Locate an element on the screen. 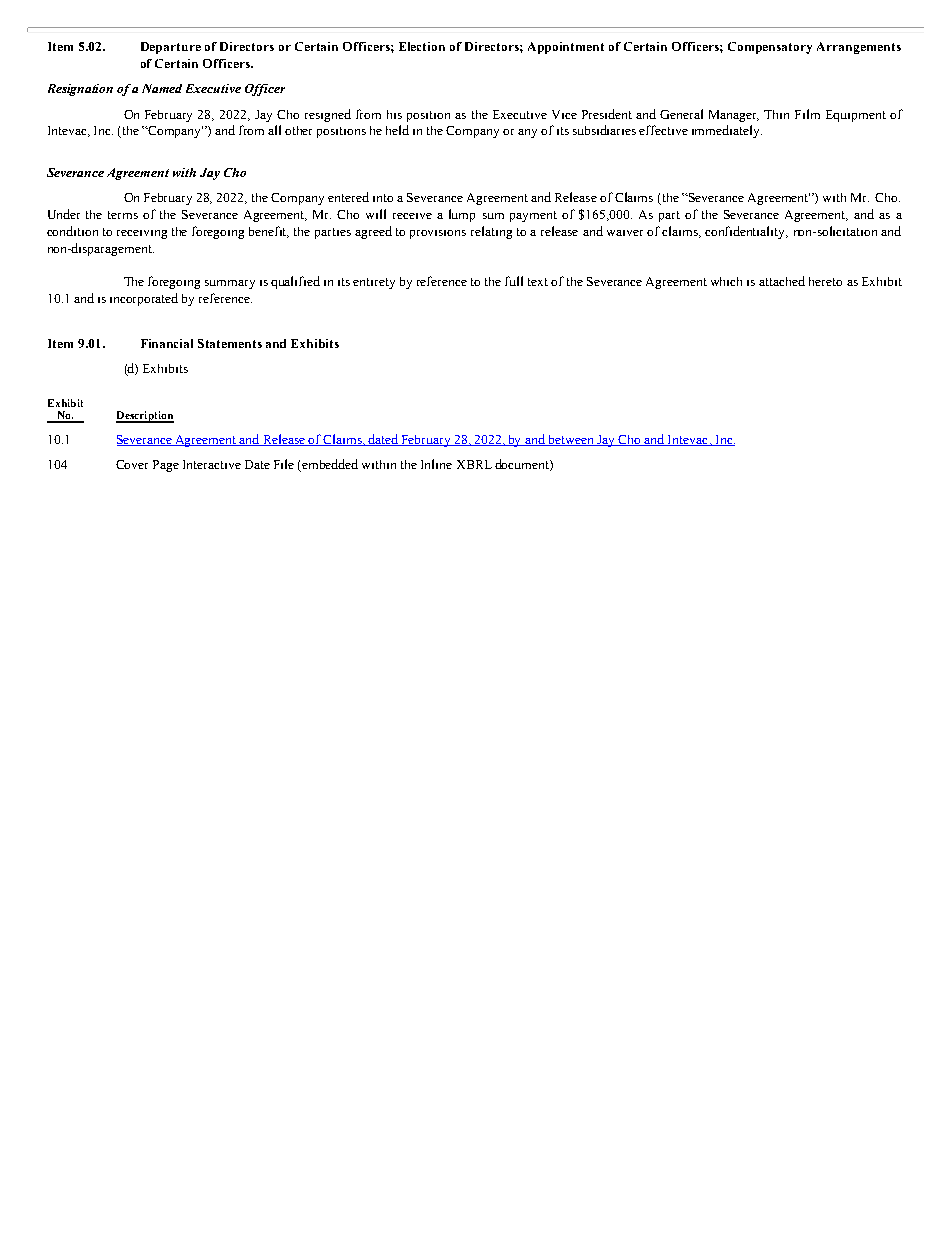 Image resolution: width=952 pixels, height=1233 pixels. Compensatory is located at coordinates (770, 48).
